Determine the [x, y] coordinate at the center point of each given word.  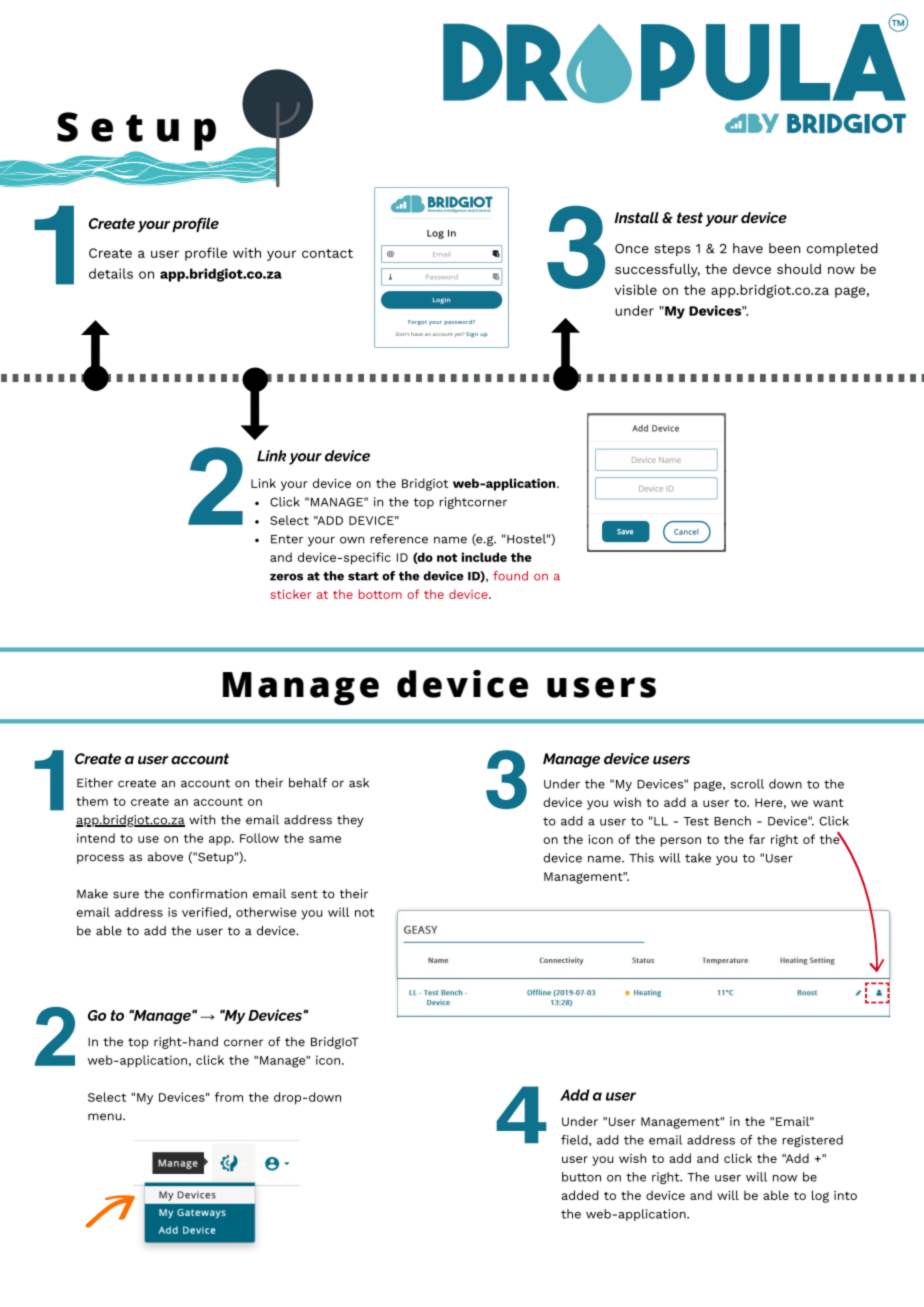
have [748, 248]
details [111, 273]
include [484, 557]
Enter [287, 539]
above [165, 857]
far [757, 839]
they [350, 821]
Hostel [526, 539]
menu [106, 1117]
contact [327, 253]
